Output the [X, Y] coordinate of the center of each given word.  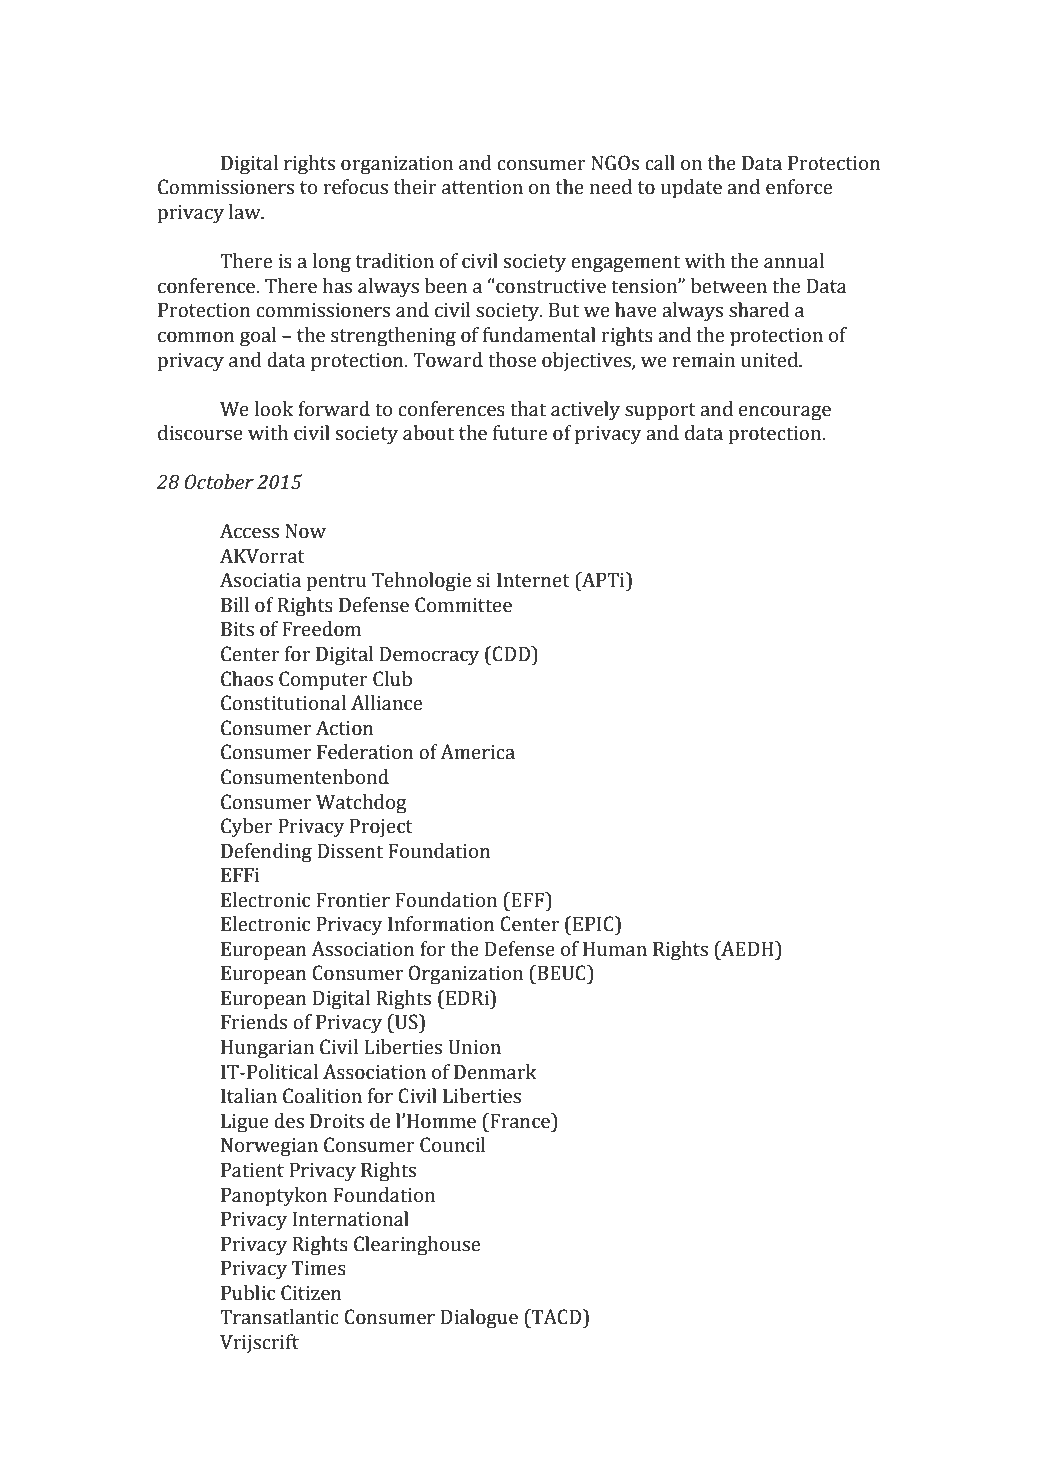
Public [248, 1293]
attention [482, 187]
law [246, 212]
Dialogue [479, 1319]
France [520, 1121]
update [691, 189]
